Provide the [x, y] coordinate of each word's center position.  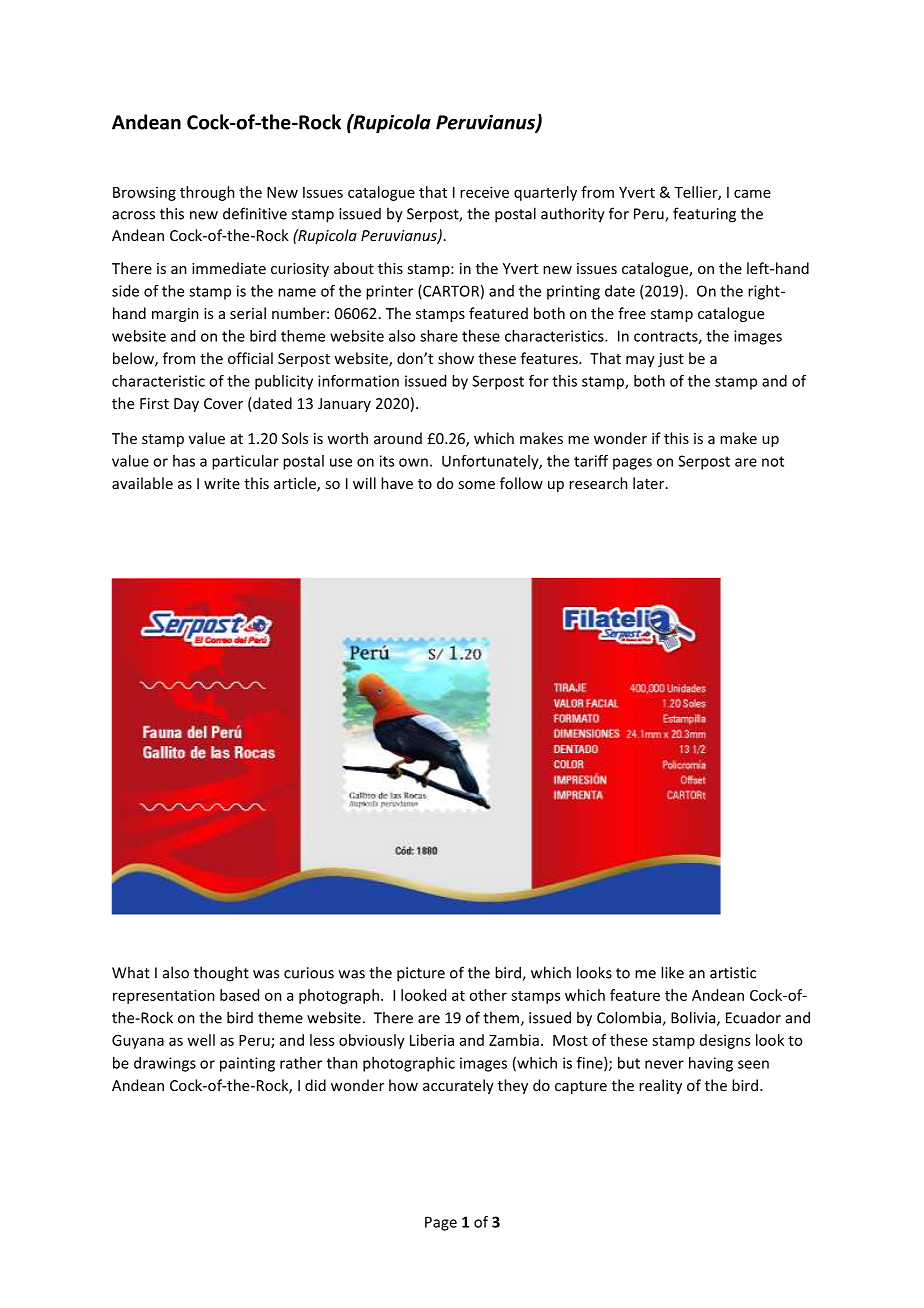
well [201, 1040]
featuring [704, 215]
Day [186, 405]
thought [221, 974]
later [650, 483]
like [672, 972]
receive [484, 192]
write [222, 483]
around [398, 438]
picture [421, 974]
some [476, 485]
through [207, 193]
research [598, 483]
